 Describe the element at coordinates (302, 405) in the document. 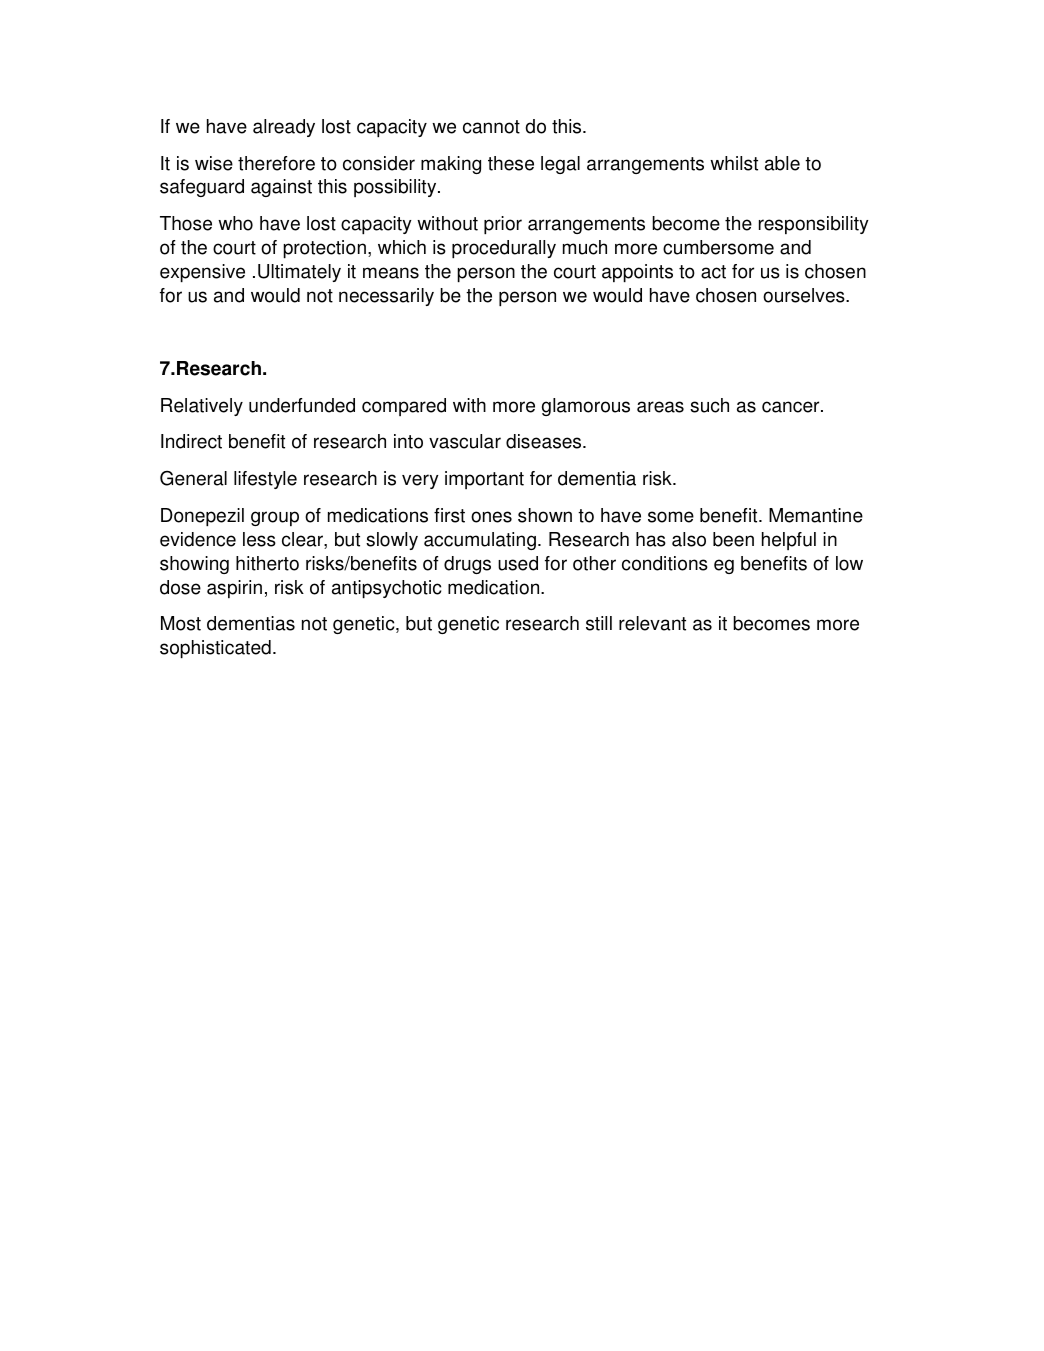

I see `underfunded` at that location.
